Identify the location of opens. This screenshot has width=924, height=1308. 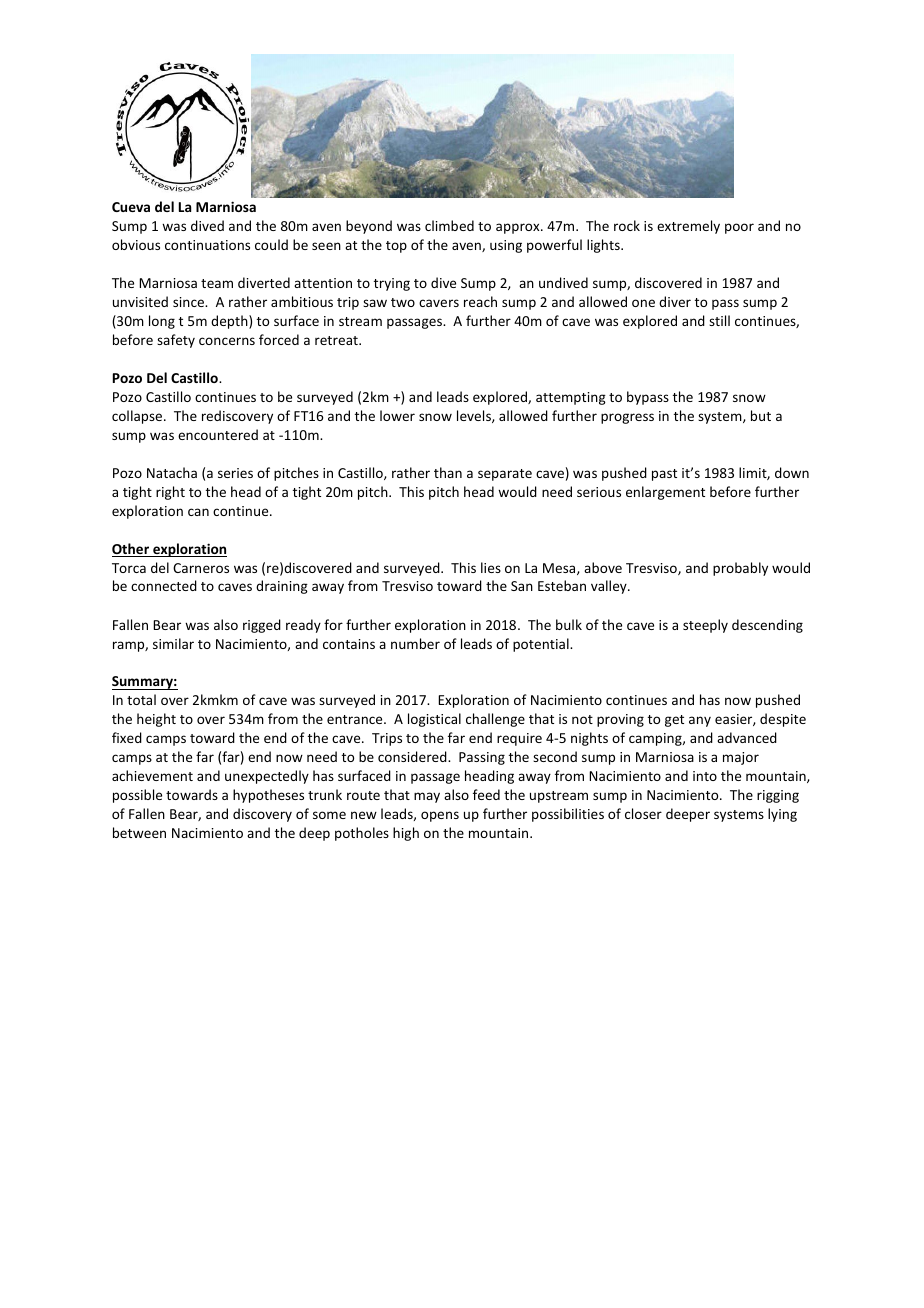
(440, 816).
